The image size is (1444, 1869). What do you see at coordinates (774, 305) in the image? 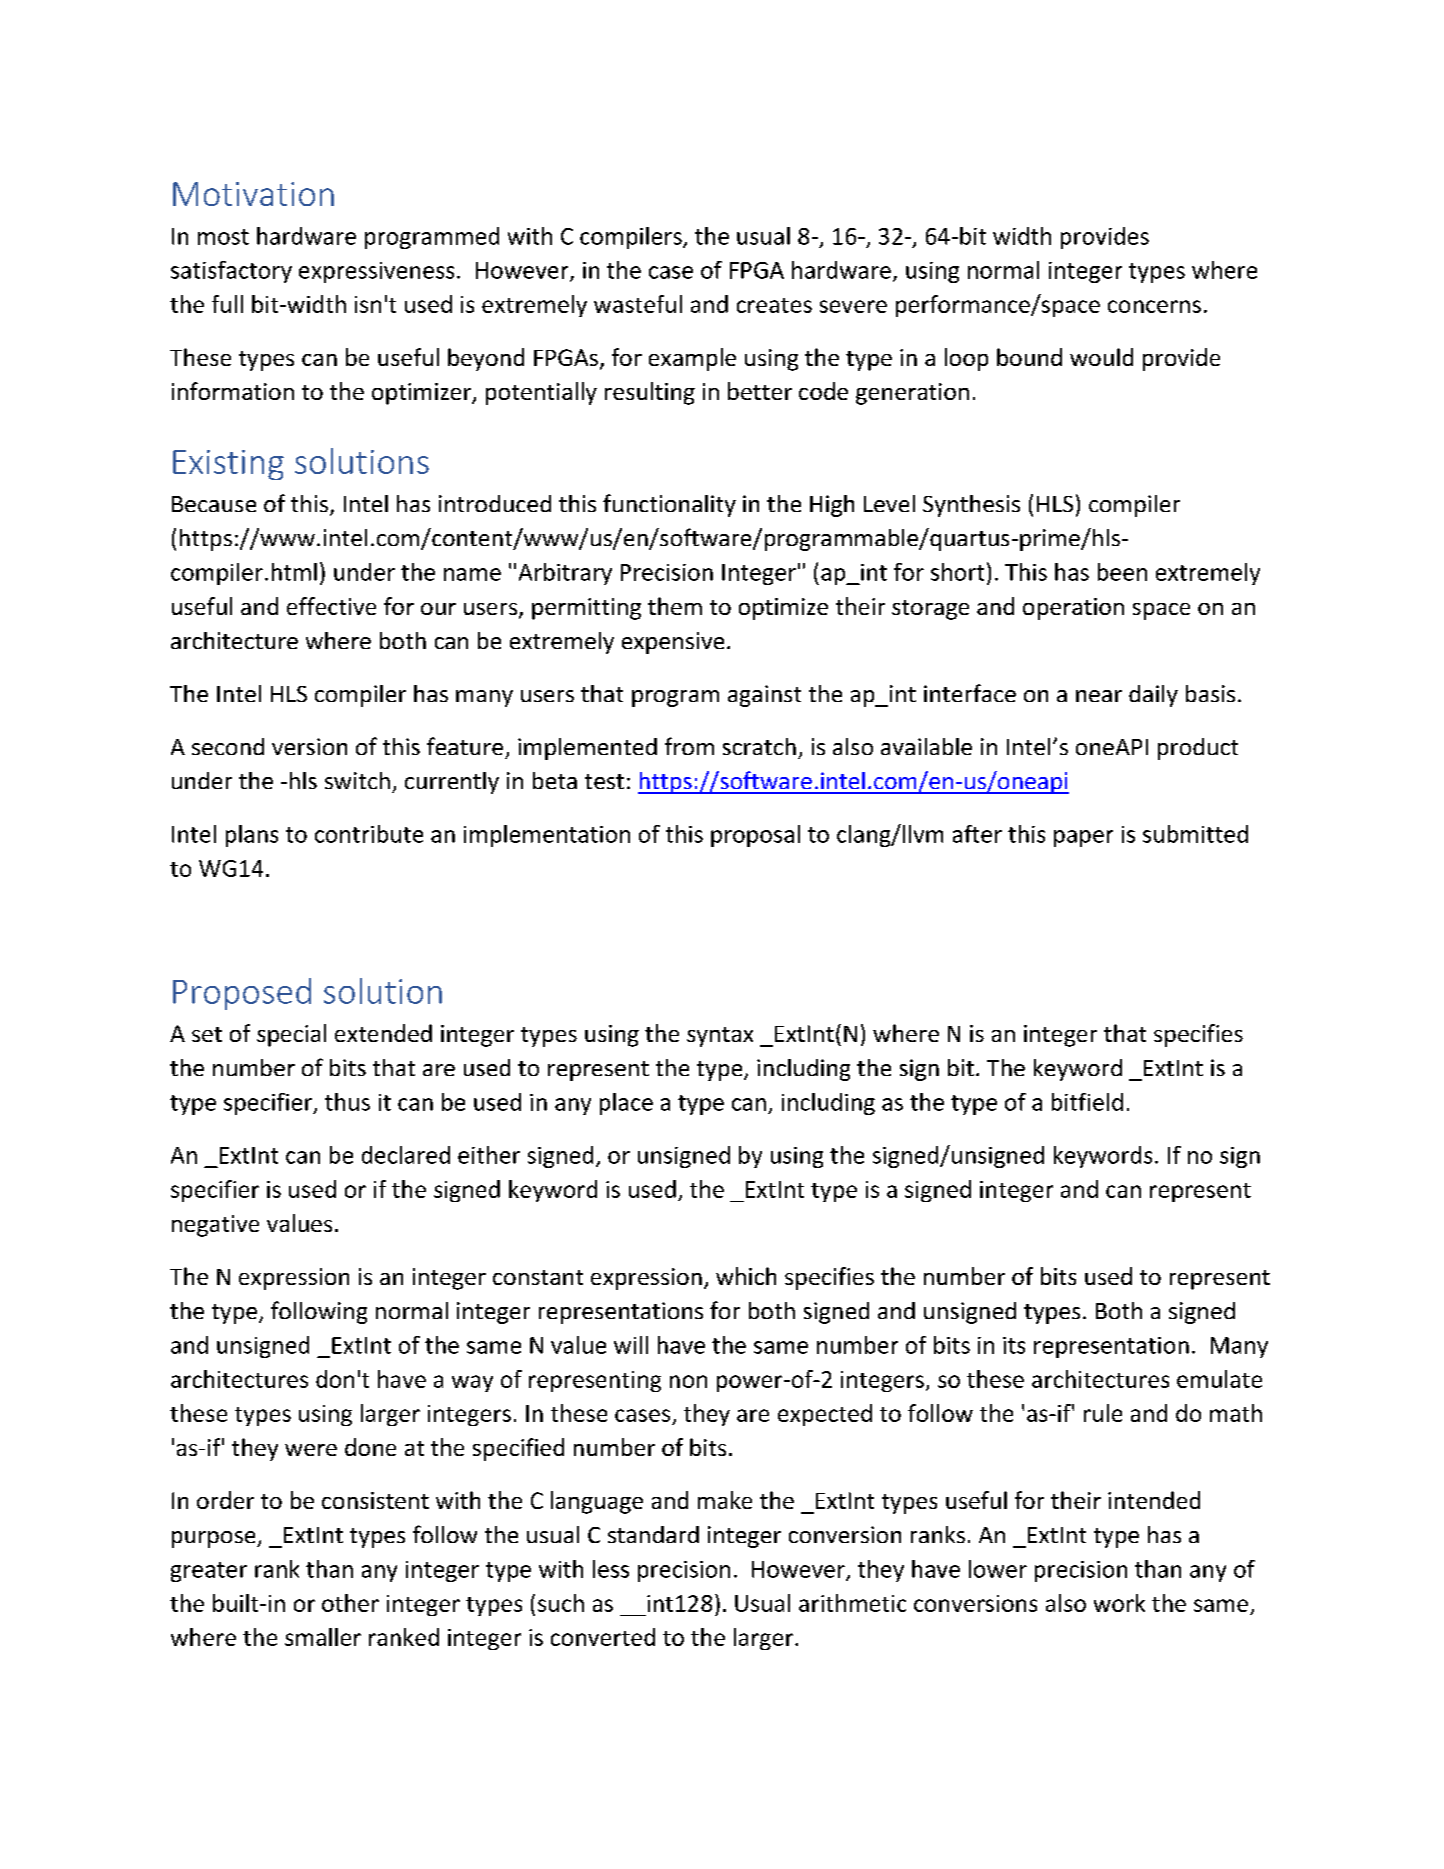
I see `creates` at bounding box center [774, 305].
